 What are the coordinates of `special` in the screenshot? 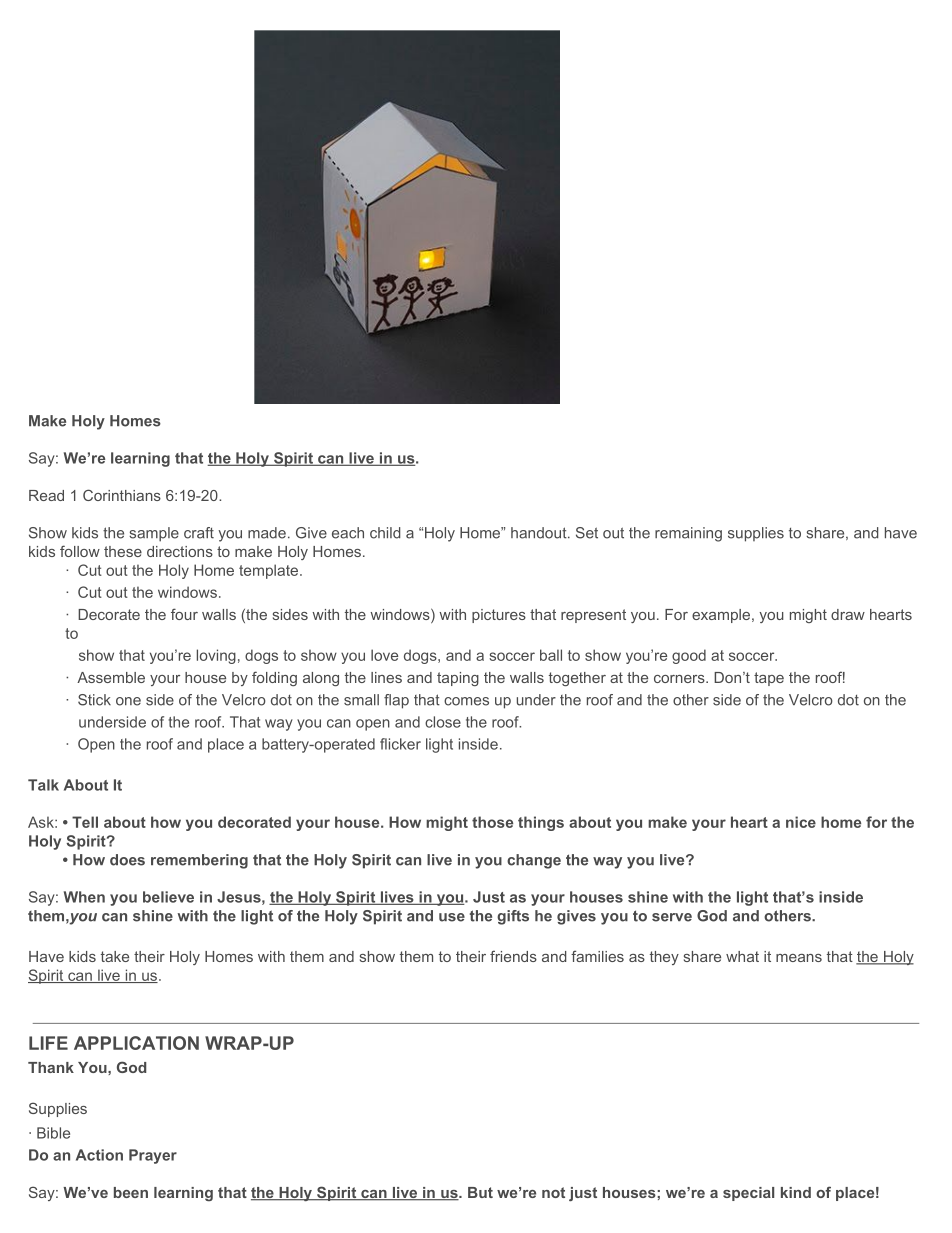 It's located at (748, 1194).
